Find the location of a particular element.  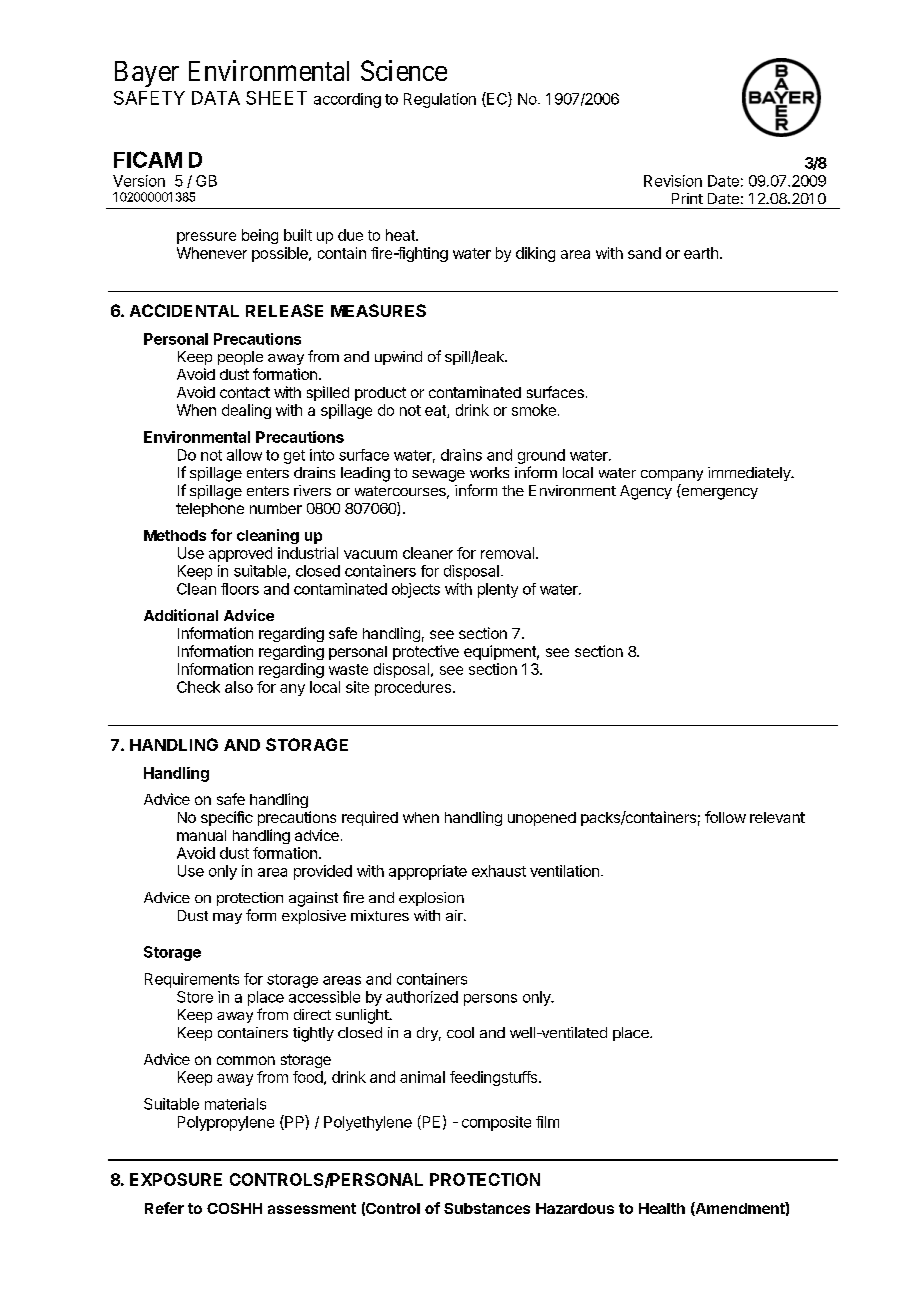

Additional is located at coordinates (181, 615).
